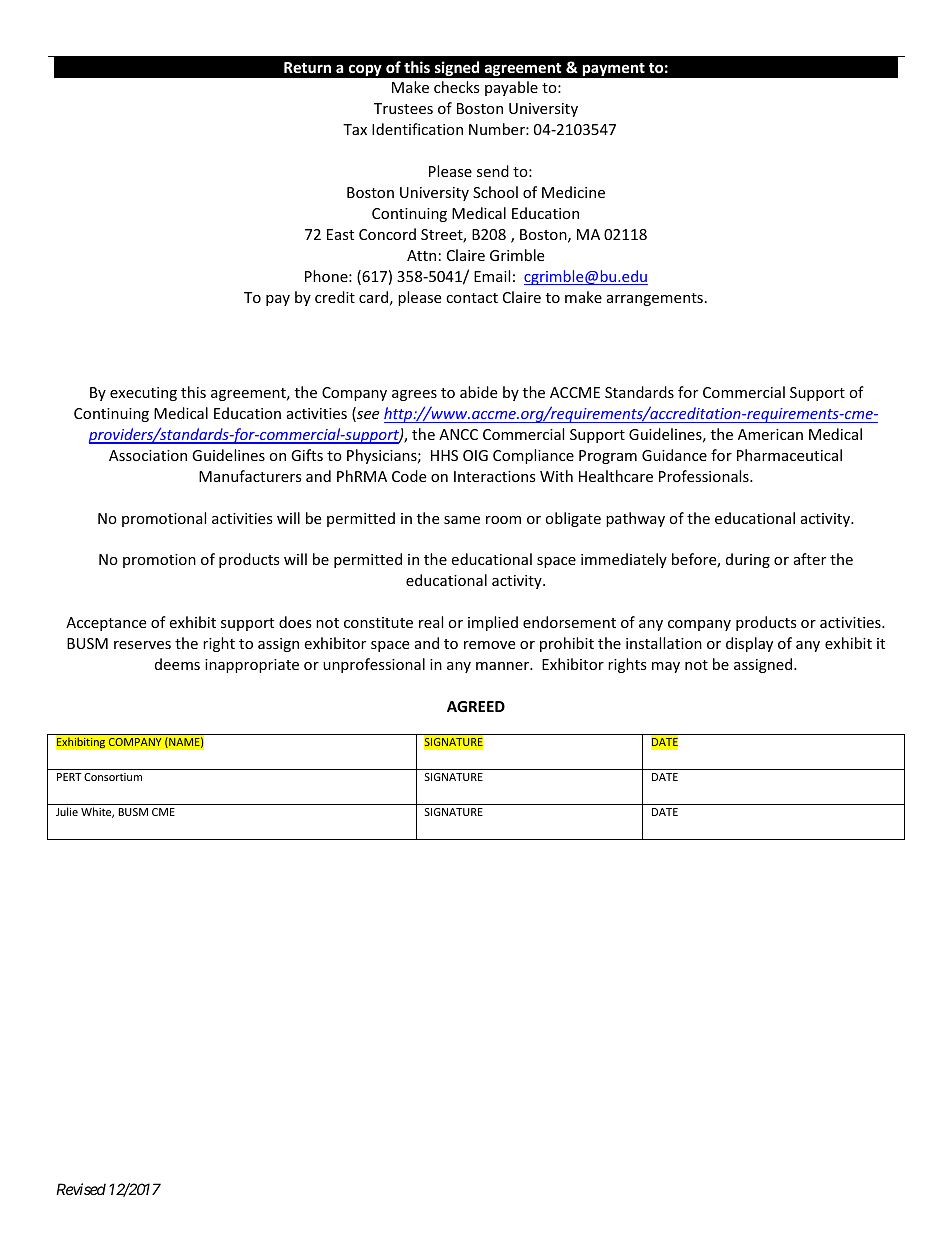 This document has width=952, height=1233. What do you see at coordinates (81, 1189) in the document?
I see `Revised` at bounding box center [81, 1189].
